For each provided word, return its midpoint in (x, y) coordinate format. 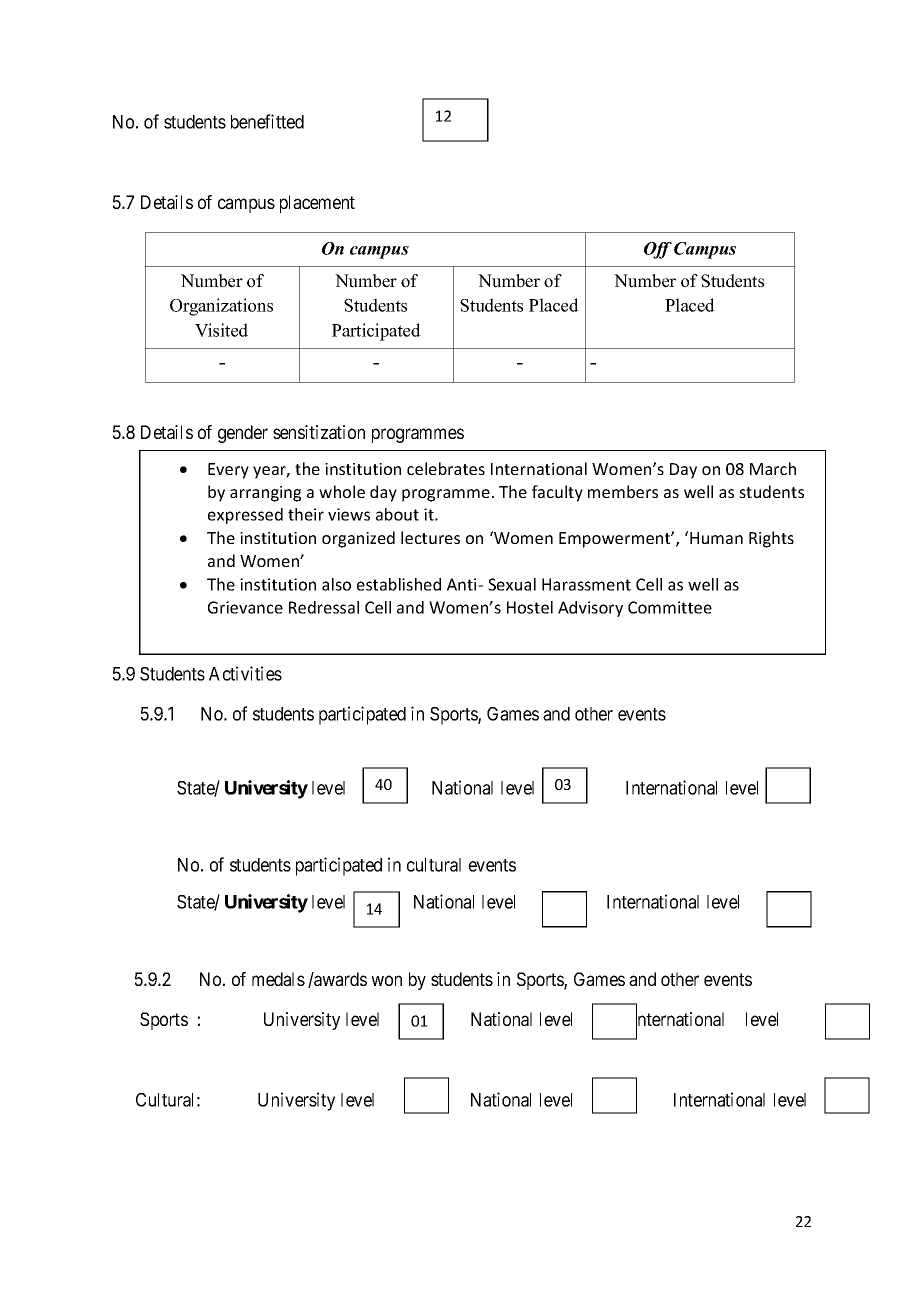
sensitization (319, 432)
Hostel (530, 607)
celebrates (446, 468)
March (773, 468)
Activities (245, 673)
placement (317, 204)
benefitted (267, 121)
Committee (670, 607)
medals (278, 979)
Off (658, 250)
